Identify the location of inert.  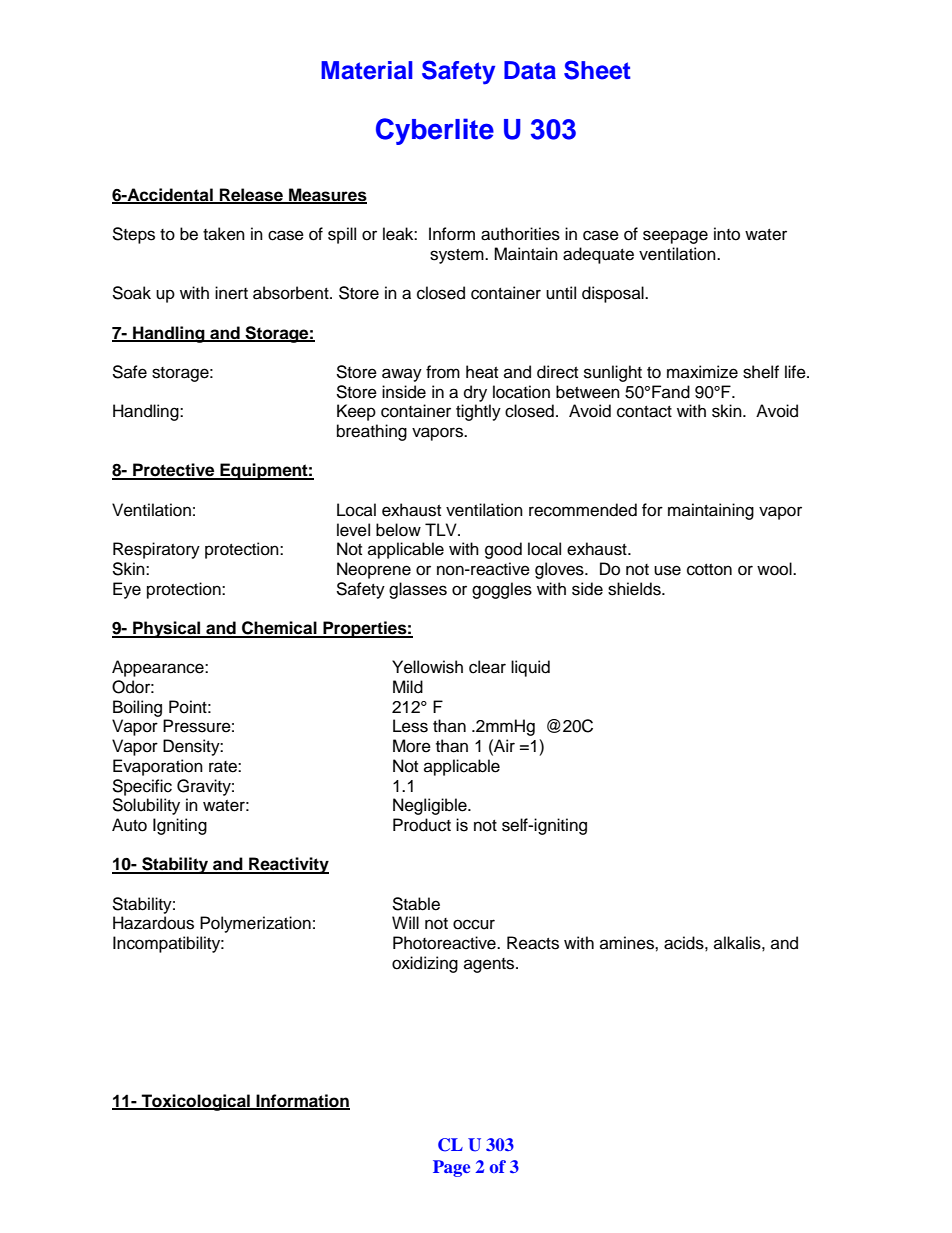
(231, 293).
